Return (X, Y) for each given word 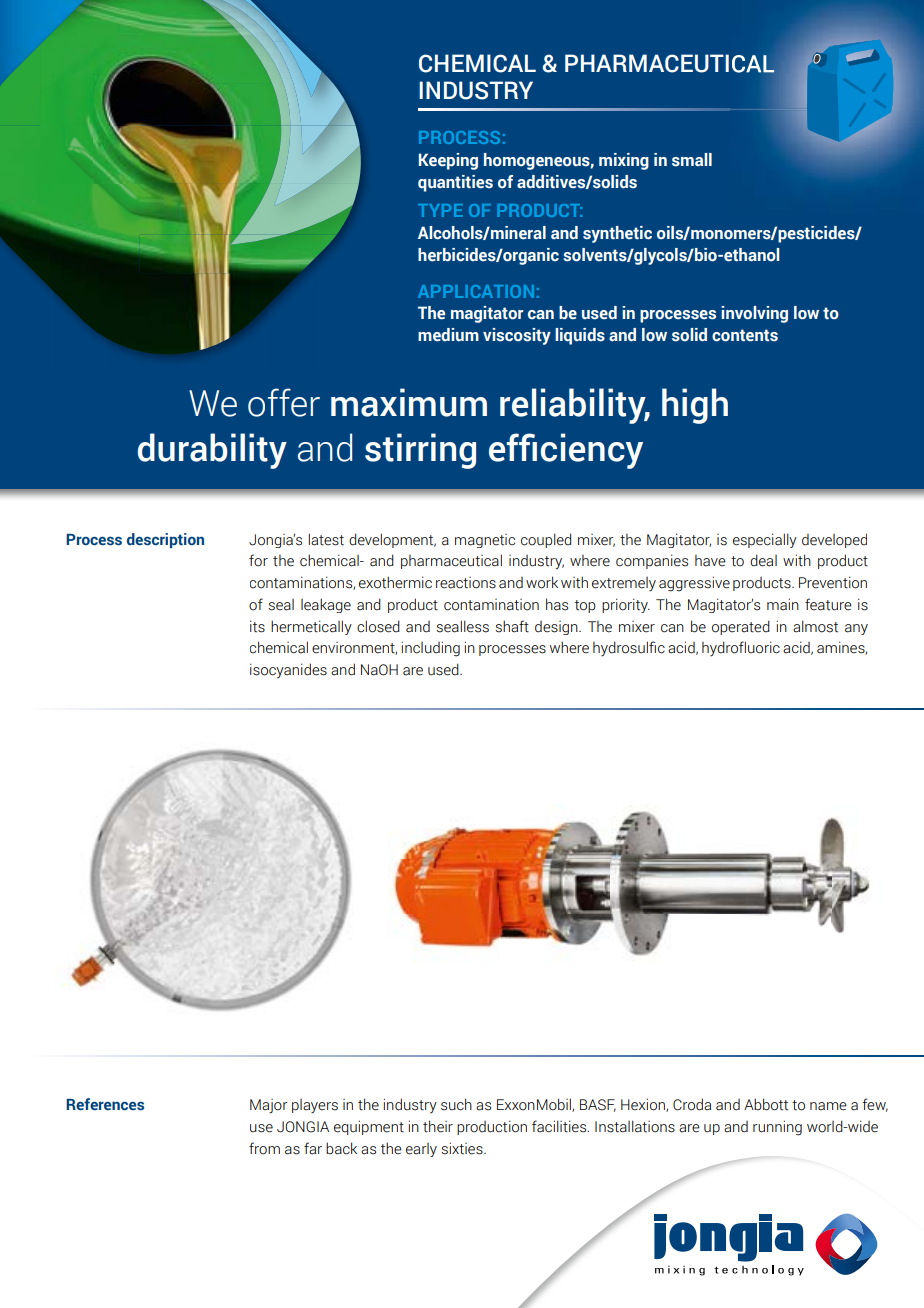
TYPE (440, 210)
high (695, 406)
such (456, 1104)
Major (269, 1106)
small (692, 160)
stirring (420, 451)
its (257, 626)
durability (212, 451)
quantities (455, 183)
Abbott (766, 1104)
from (264, 1148)
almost (815, 626)
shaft (512, 626)
